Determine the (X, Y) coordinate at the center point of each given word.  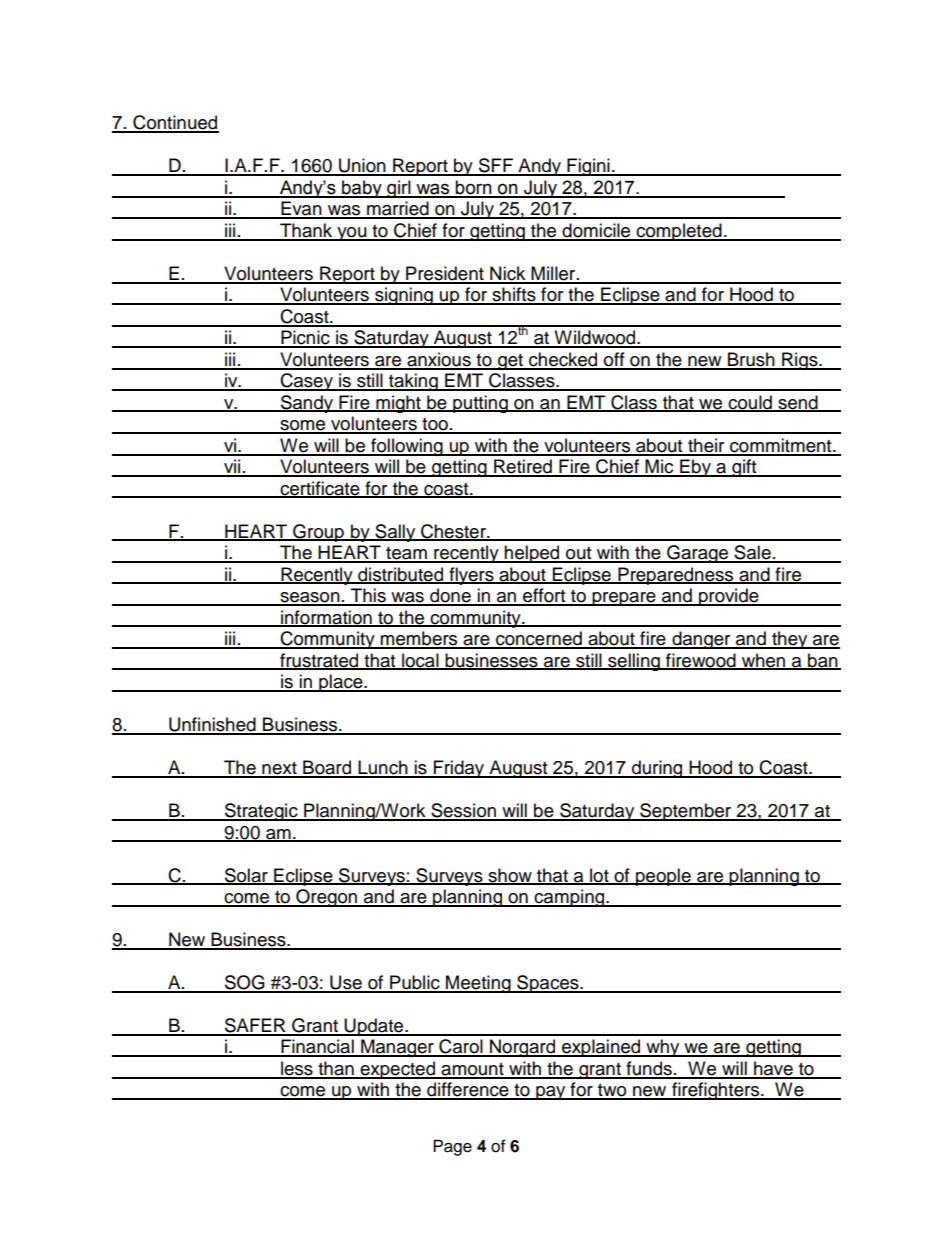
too (435, 425)
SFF (496, 166)
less (297, 1069)
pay (551, 1093)
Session (463, 811)
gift (744, 468)
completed (679, 232)
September (686, 812)
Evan (301, 209)
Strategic (261, 812)
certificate (320, 489)
